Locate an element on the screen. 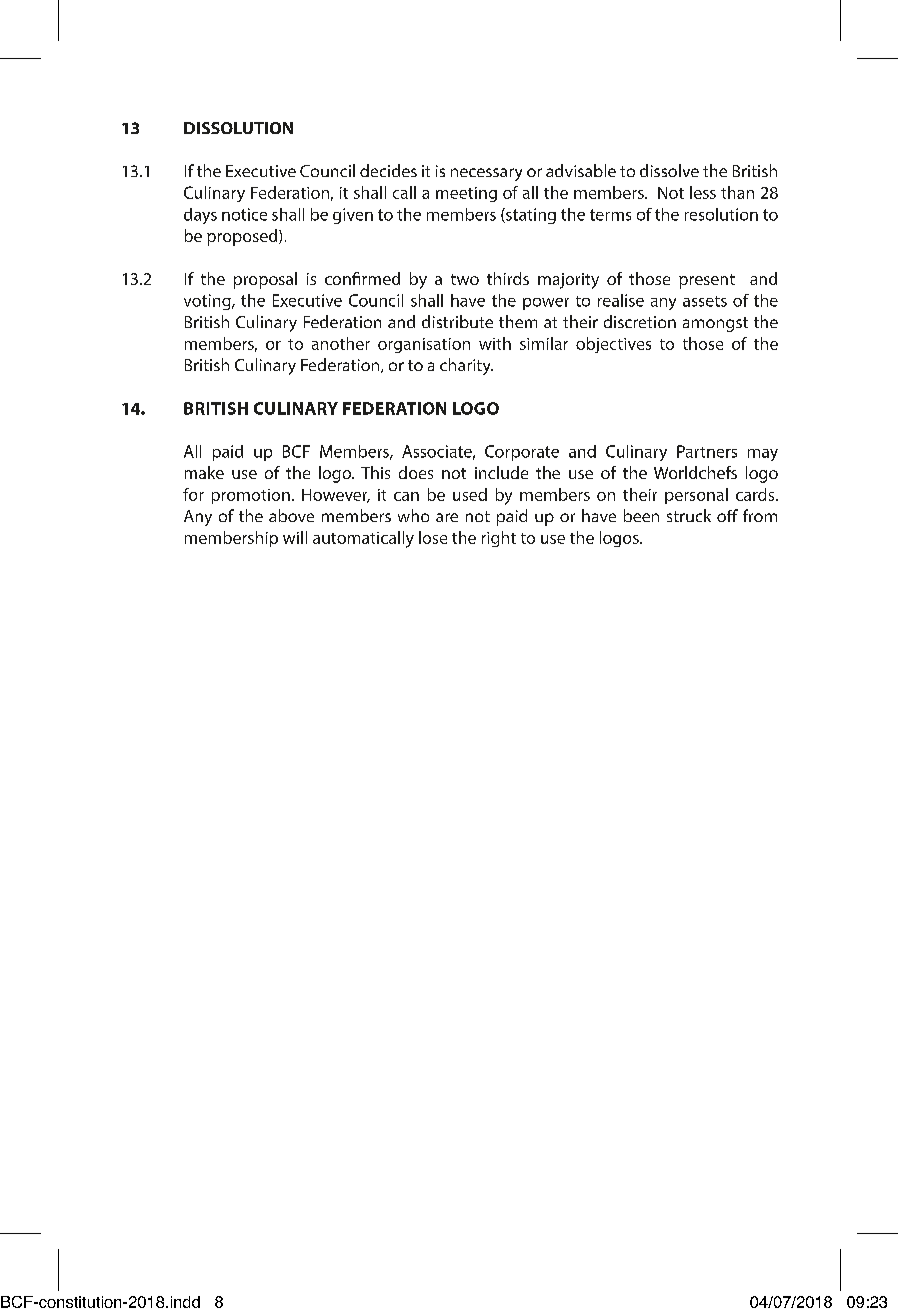  Partners is located at coordinates (707, 451).
